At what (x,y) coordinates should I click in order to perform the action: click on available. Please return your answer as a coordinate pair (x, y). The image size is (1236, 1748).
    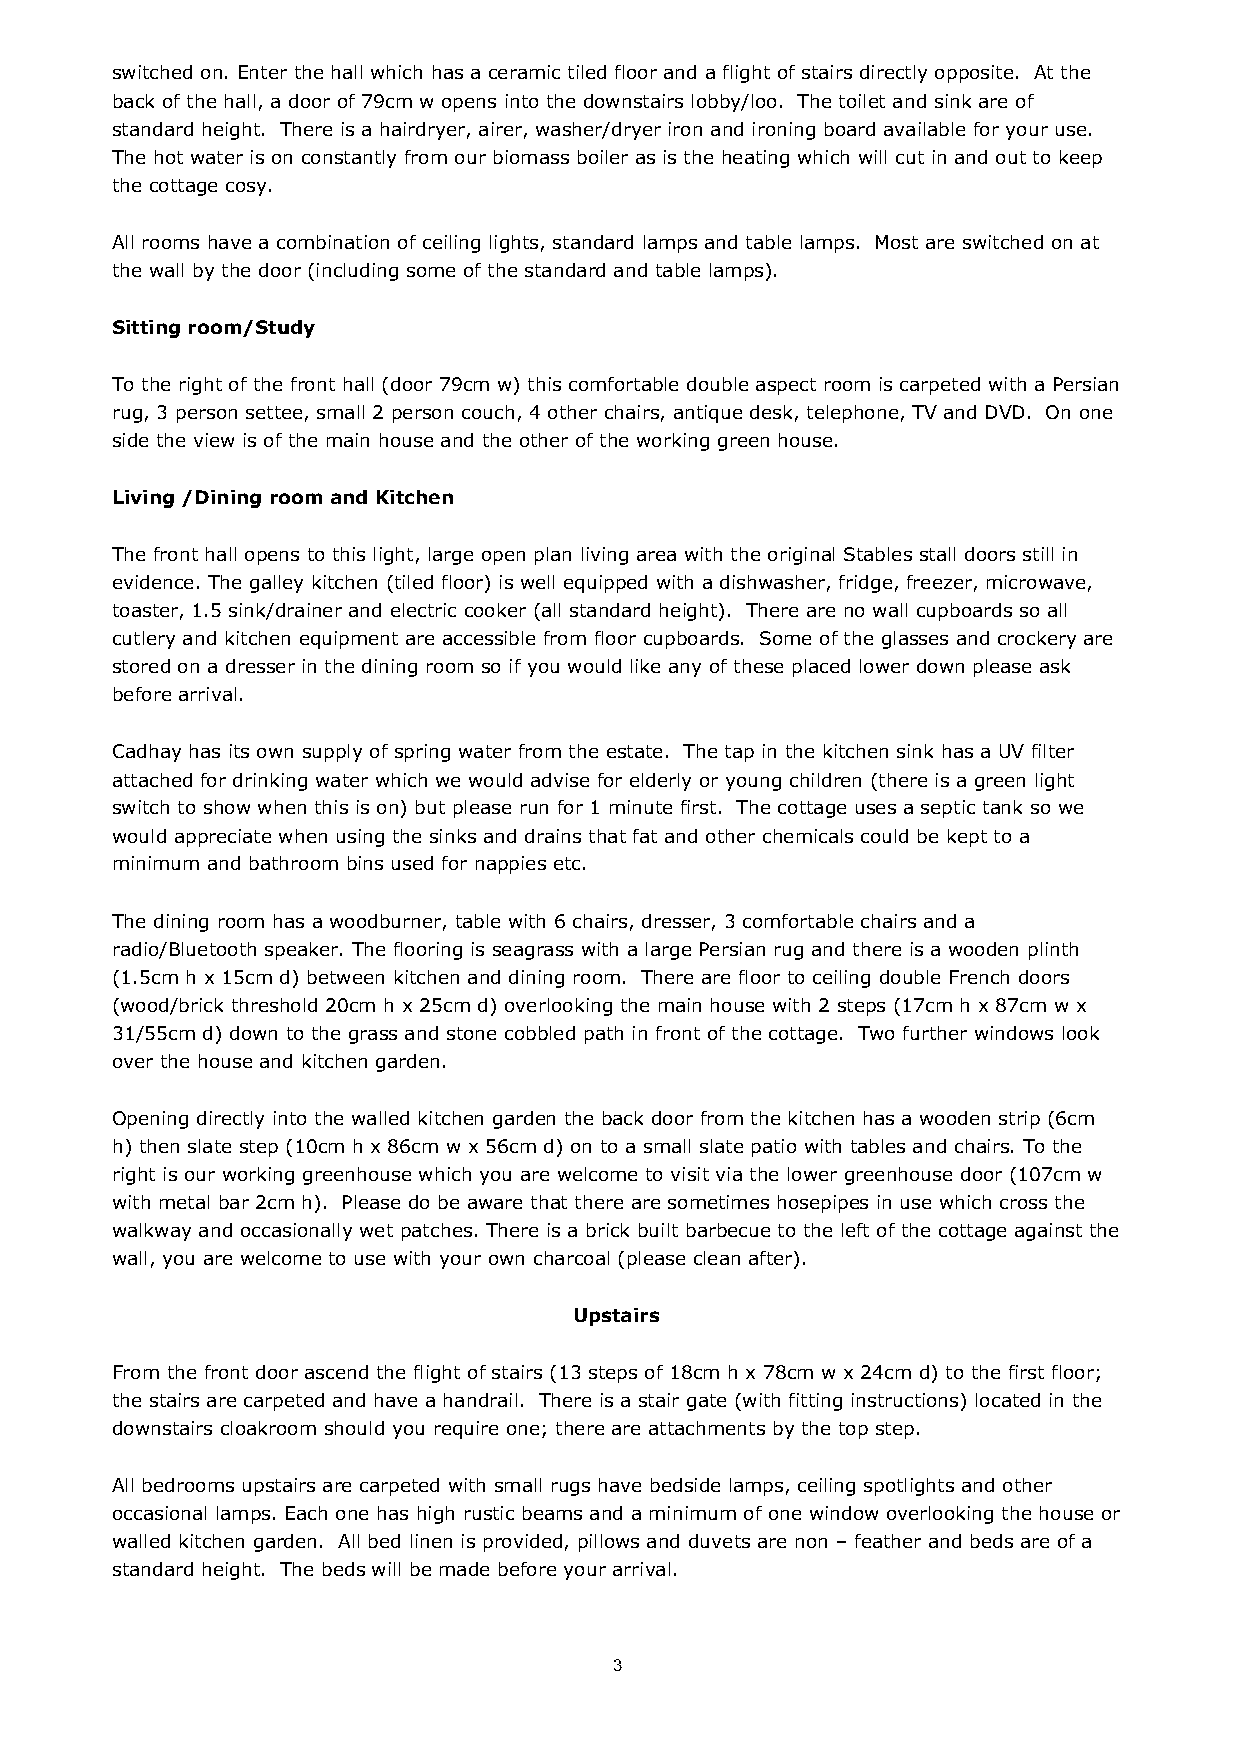
    Looking at the image, I should click on (924, 129).
